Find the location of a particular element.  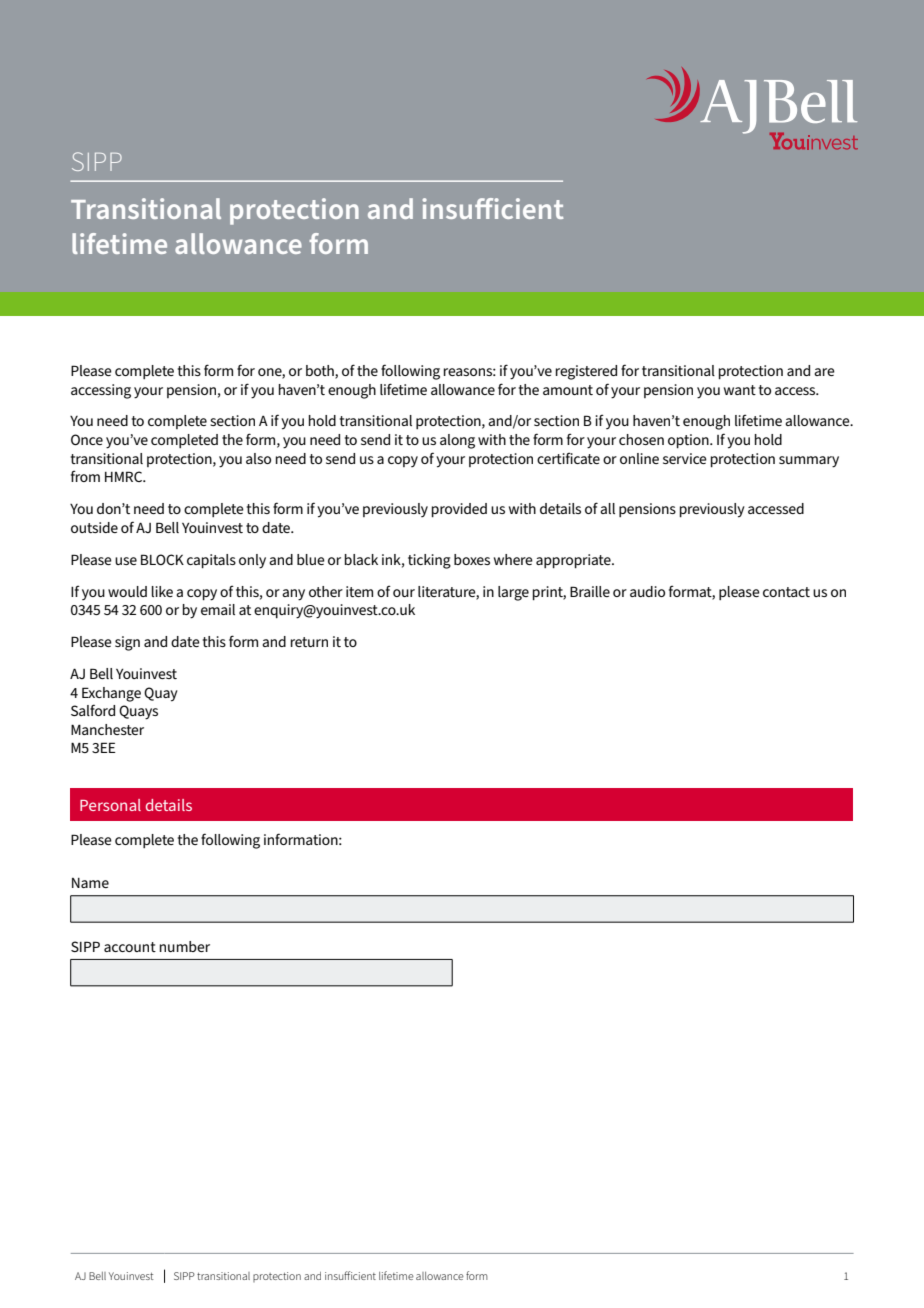

number is located at coordinates (185, 946).
